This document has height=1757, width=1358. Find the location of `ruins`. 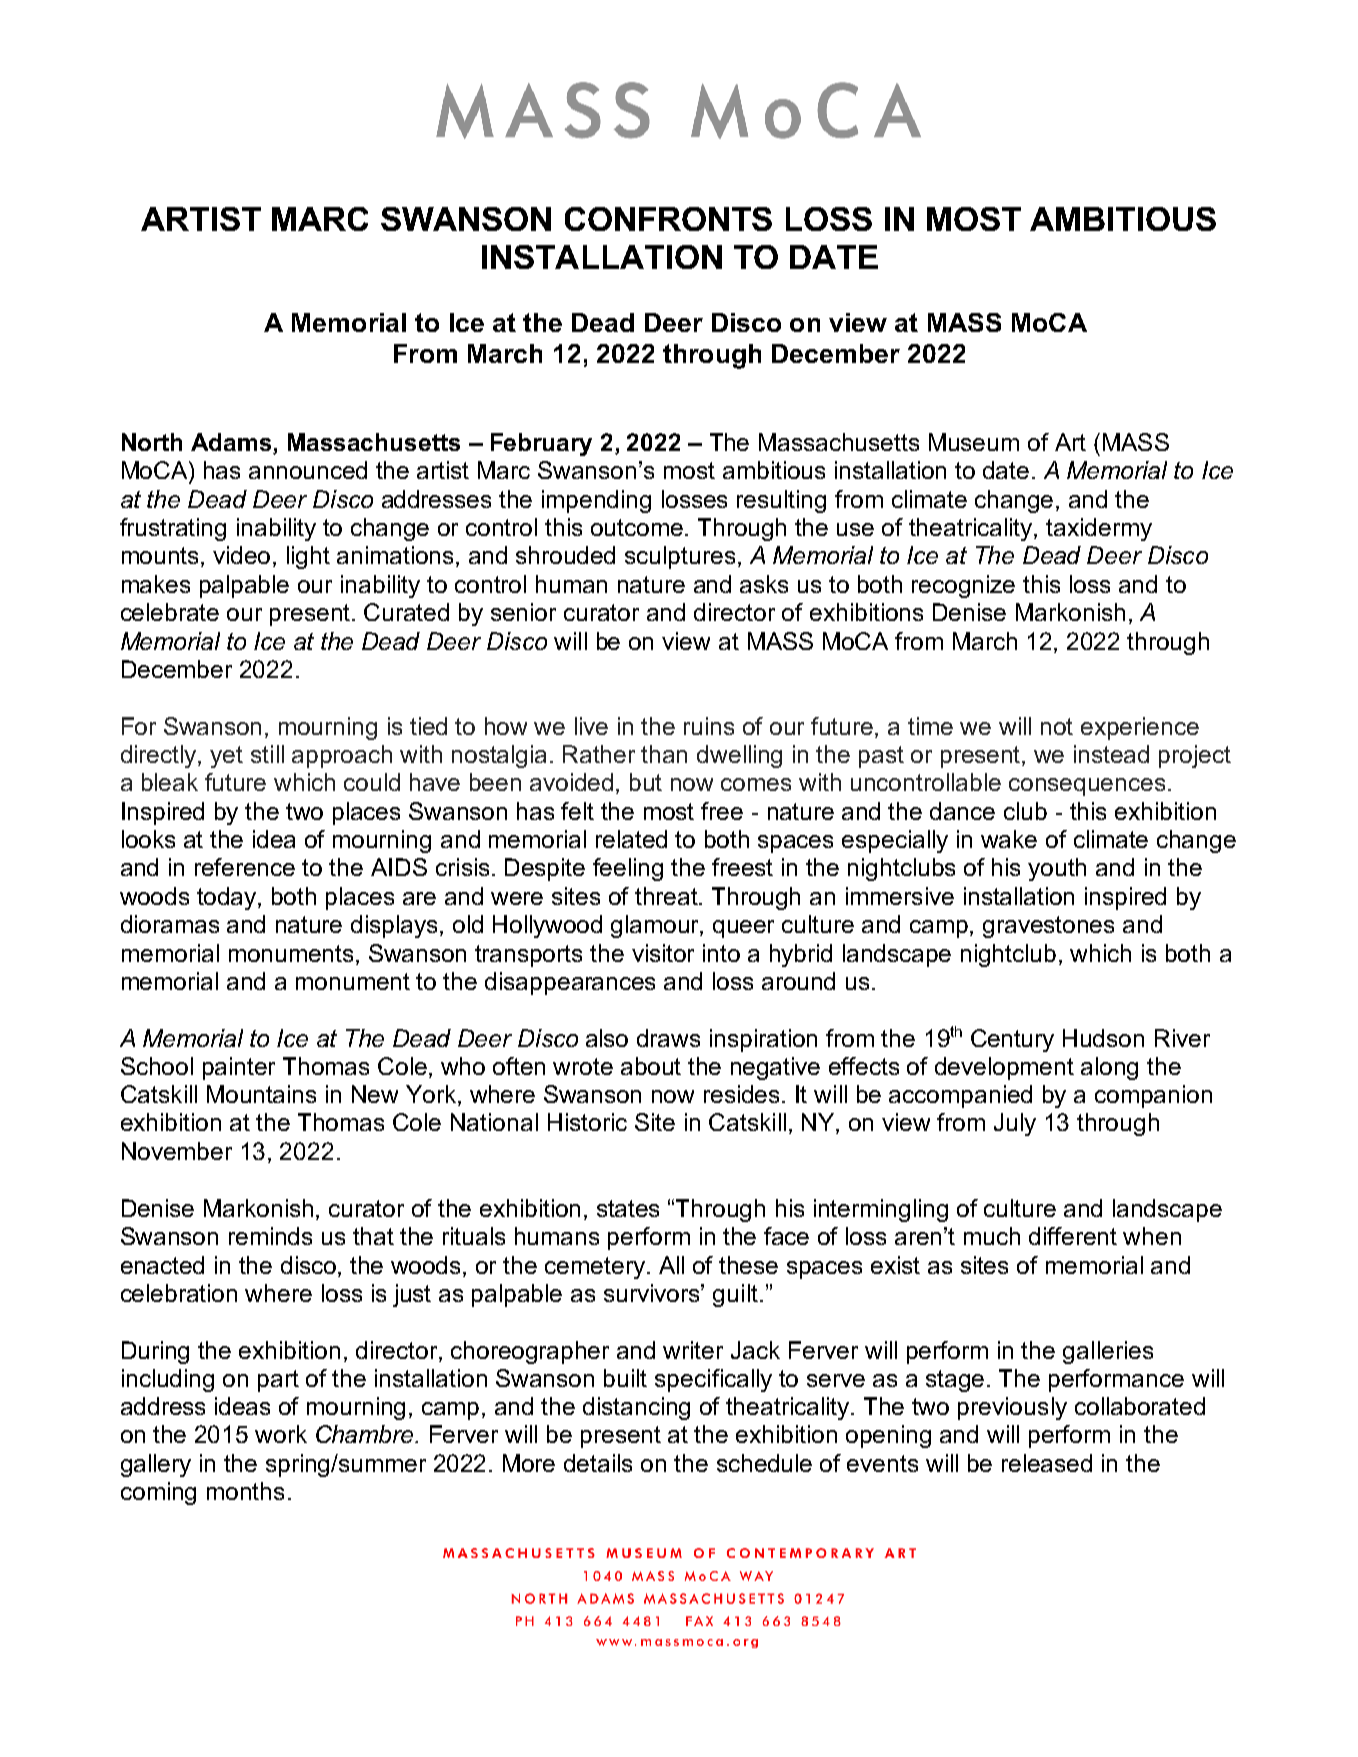

ruins is located at coordinates (709, 726).
